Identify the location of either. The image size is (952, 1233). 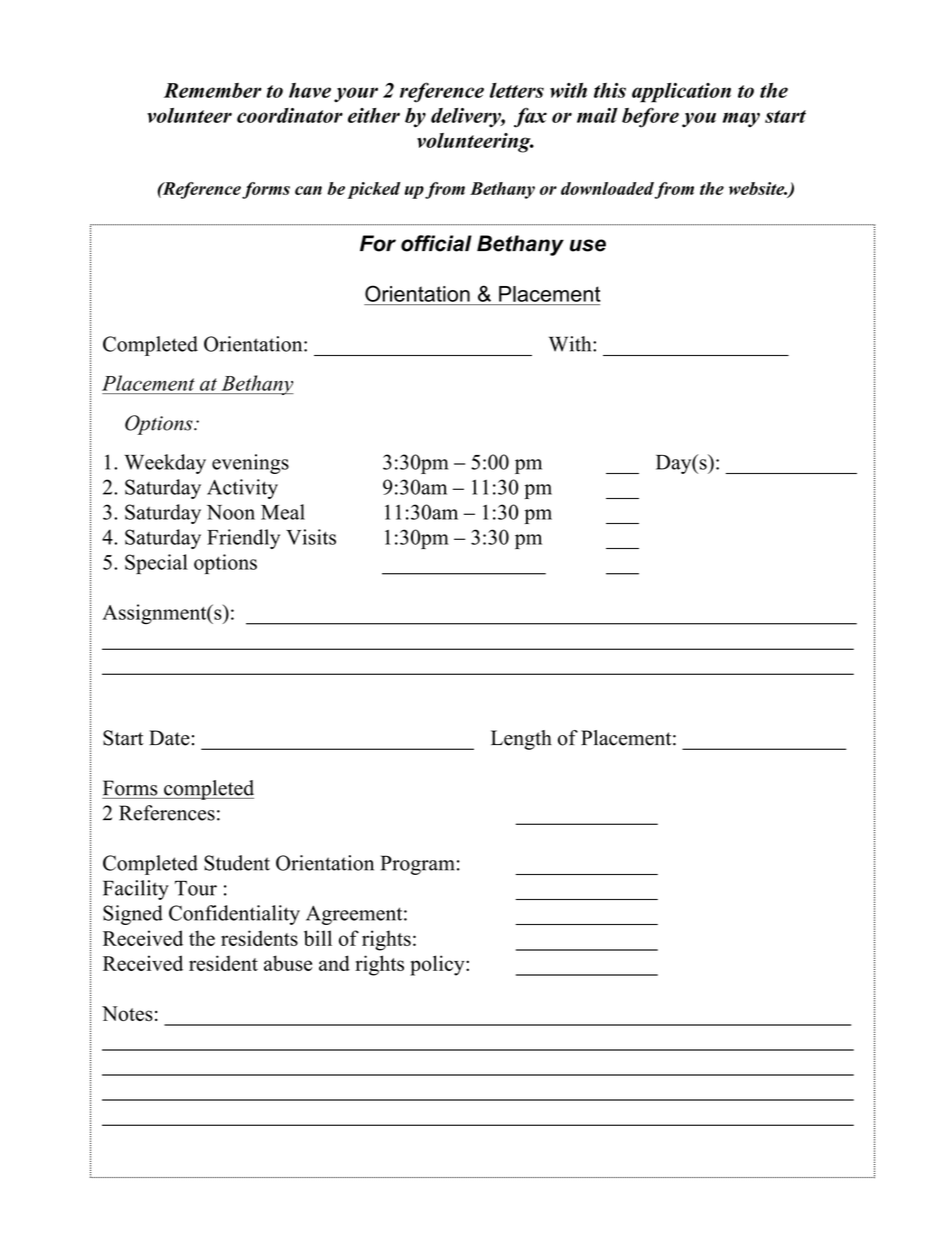
(374, 115).
